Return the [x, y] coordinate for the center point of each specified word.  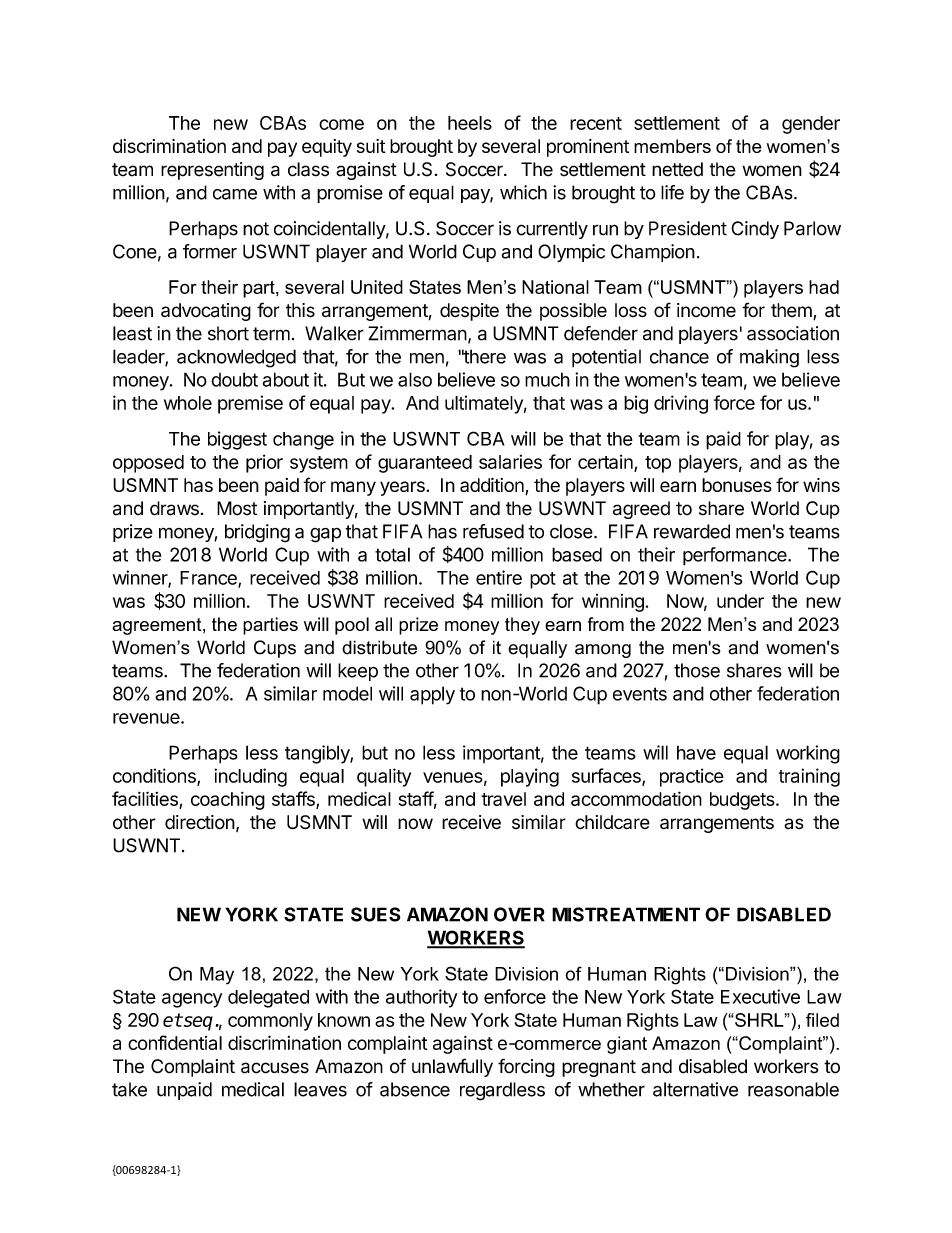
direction [200, 822]
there [484, 356]
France [209, 579]
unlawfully [452, 1067]
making [769, 358]
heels [470, 123]
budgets [743, 801]
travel [503, 799]
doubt [234, 379]
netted [677, 169]
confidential [175, 1042]
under [740, 601]
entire [499, 577]
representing [212, 171]
